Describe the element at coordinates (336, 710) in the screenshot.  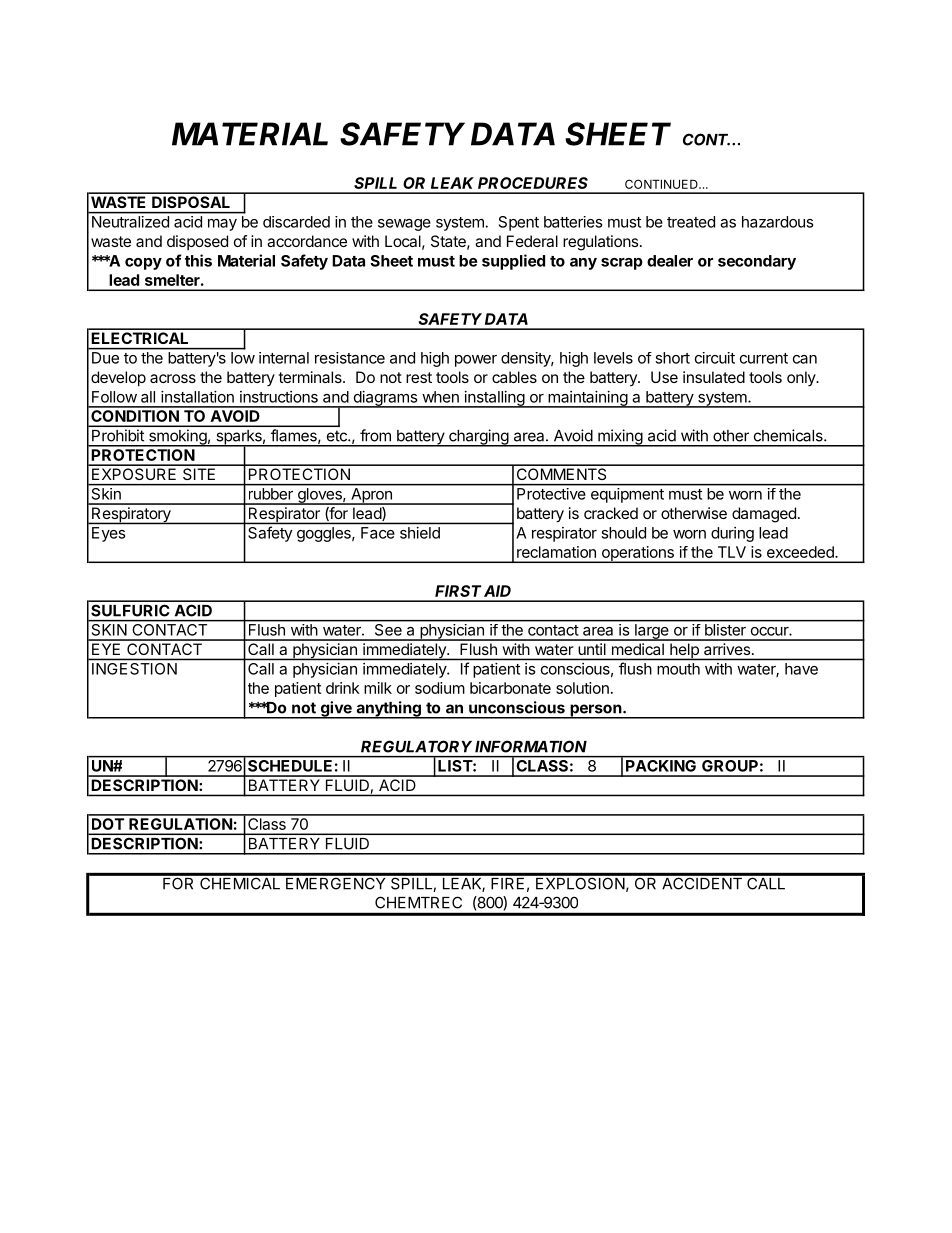
I see `give` at that location.
